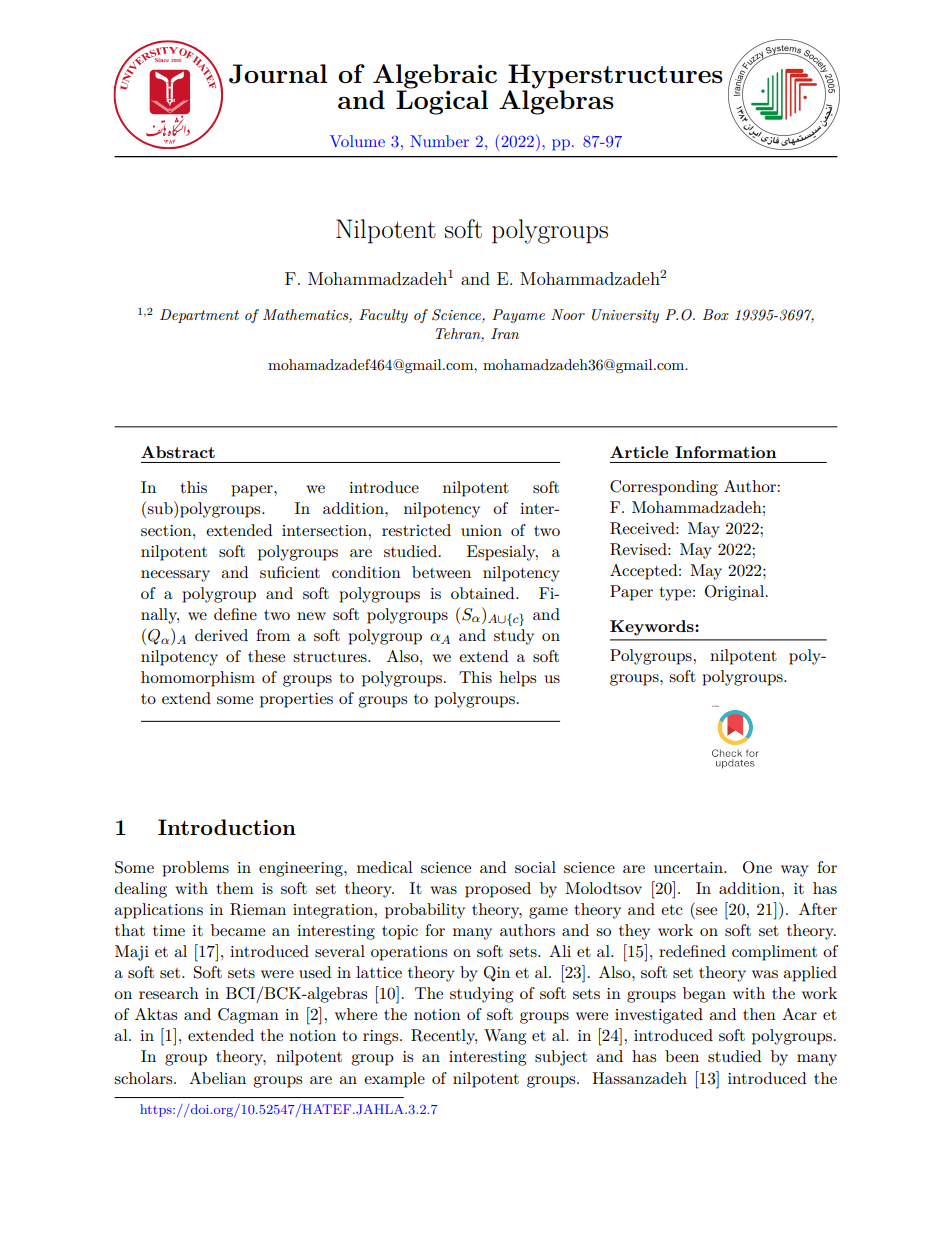 This screenshot has width=952, height=1233. I want to click on Abelian, so click(217, 1078).
